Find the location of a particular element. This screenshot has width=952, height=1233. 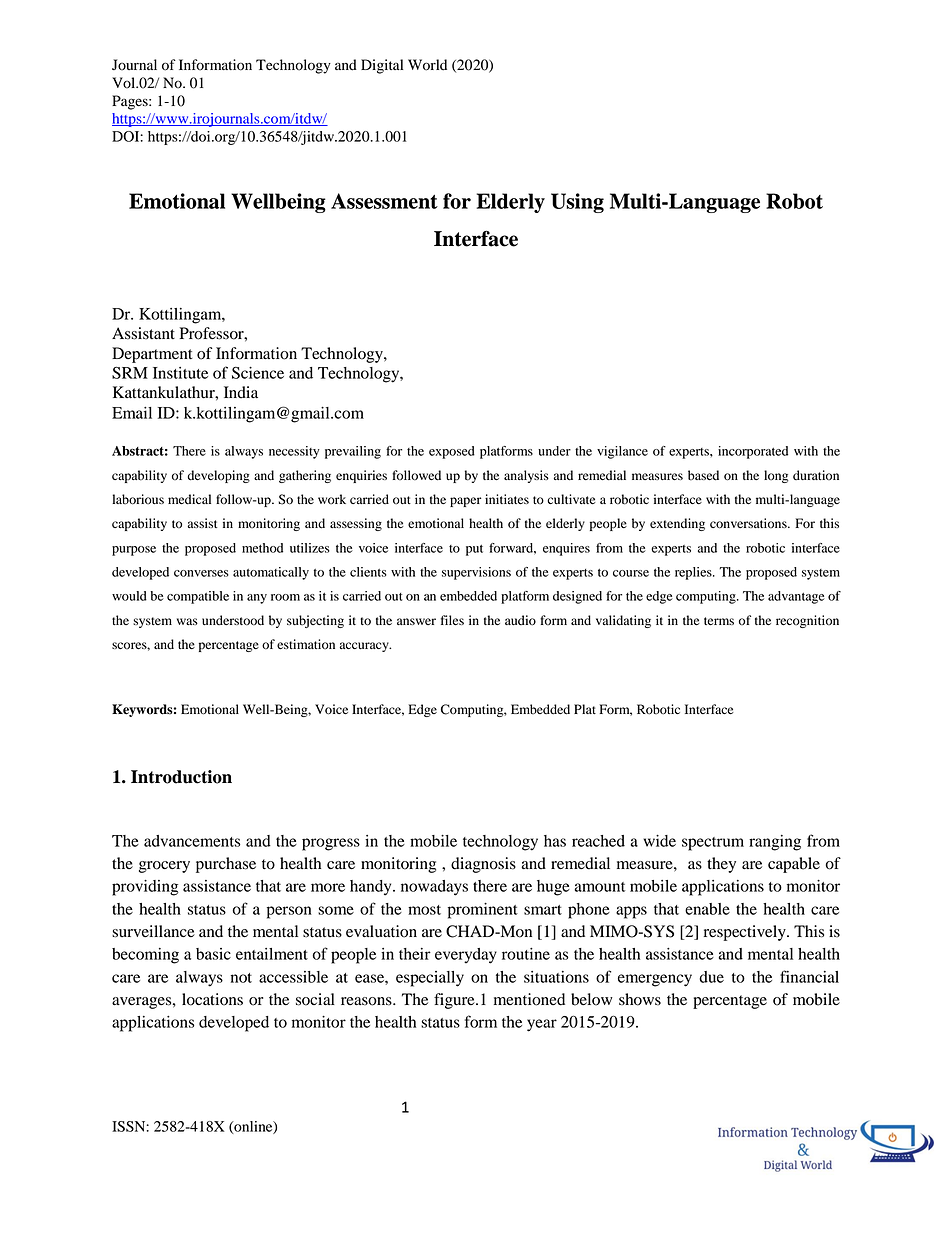

Department is located at coordinates (152, 355).
